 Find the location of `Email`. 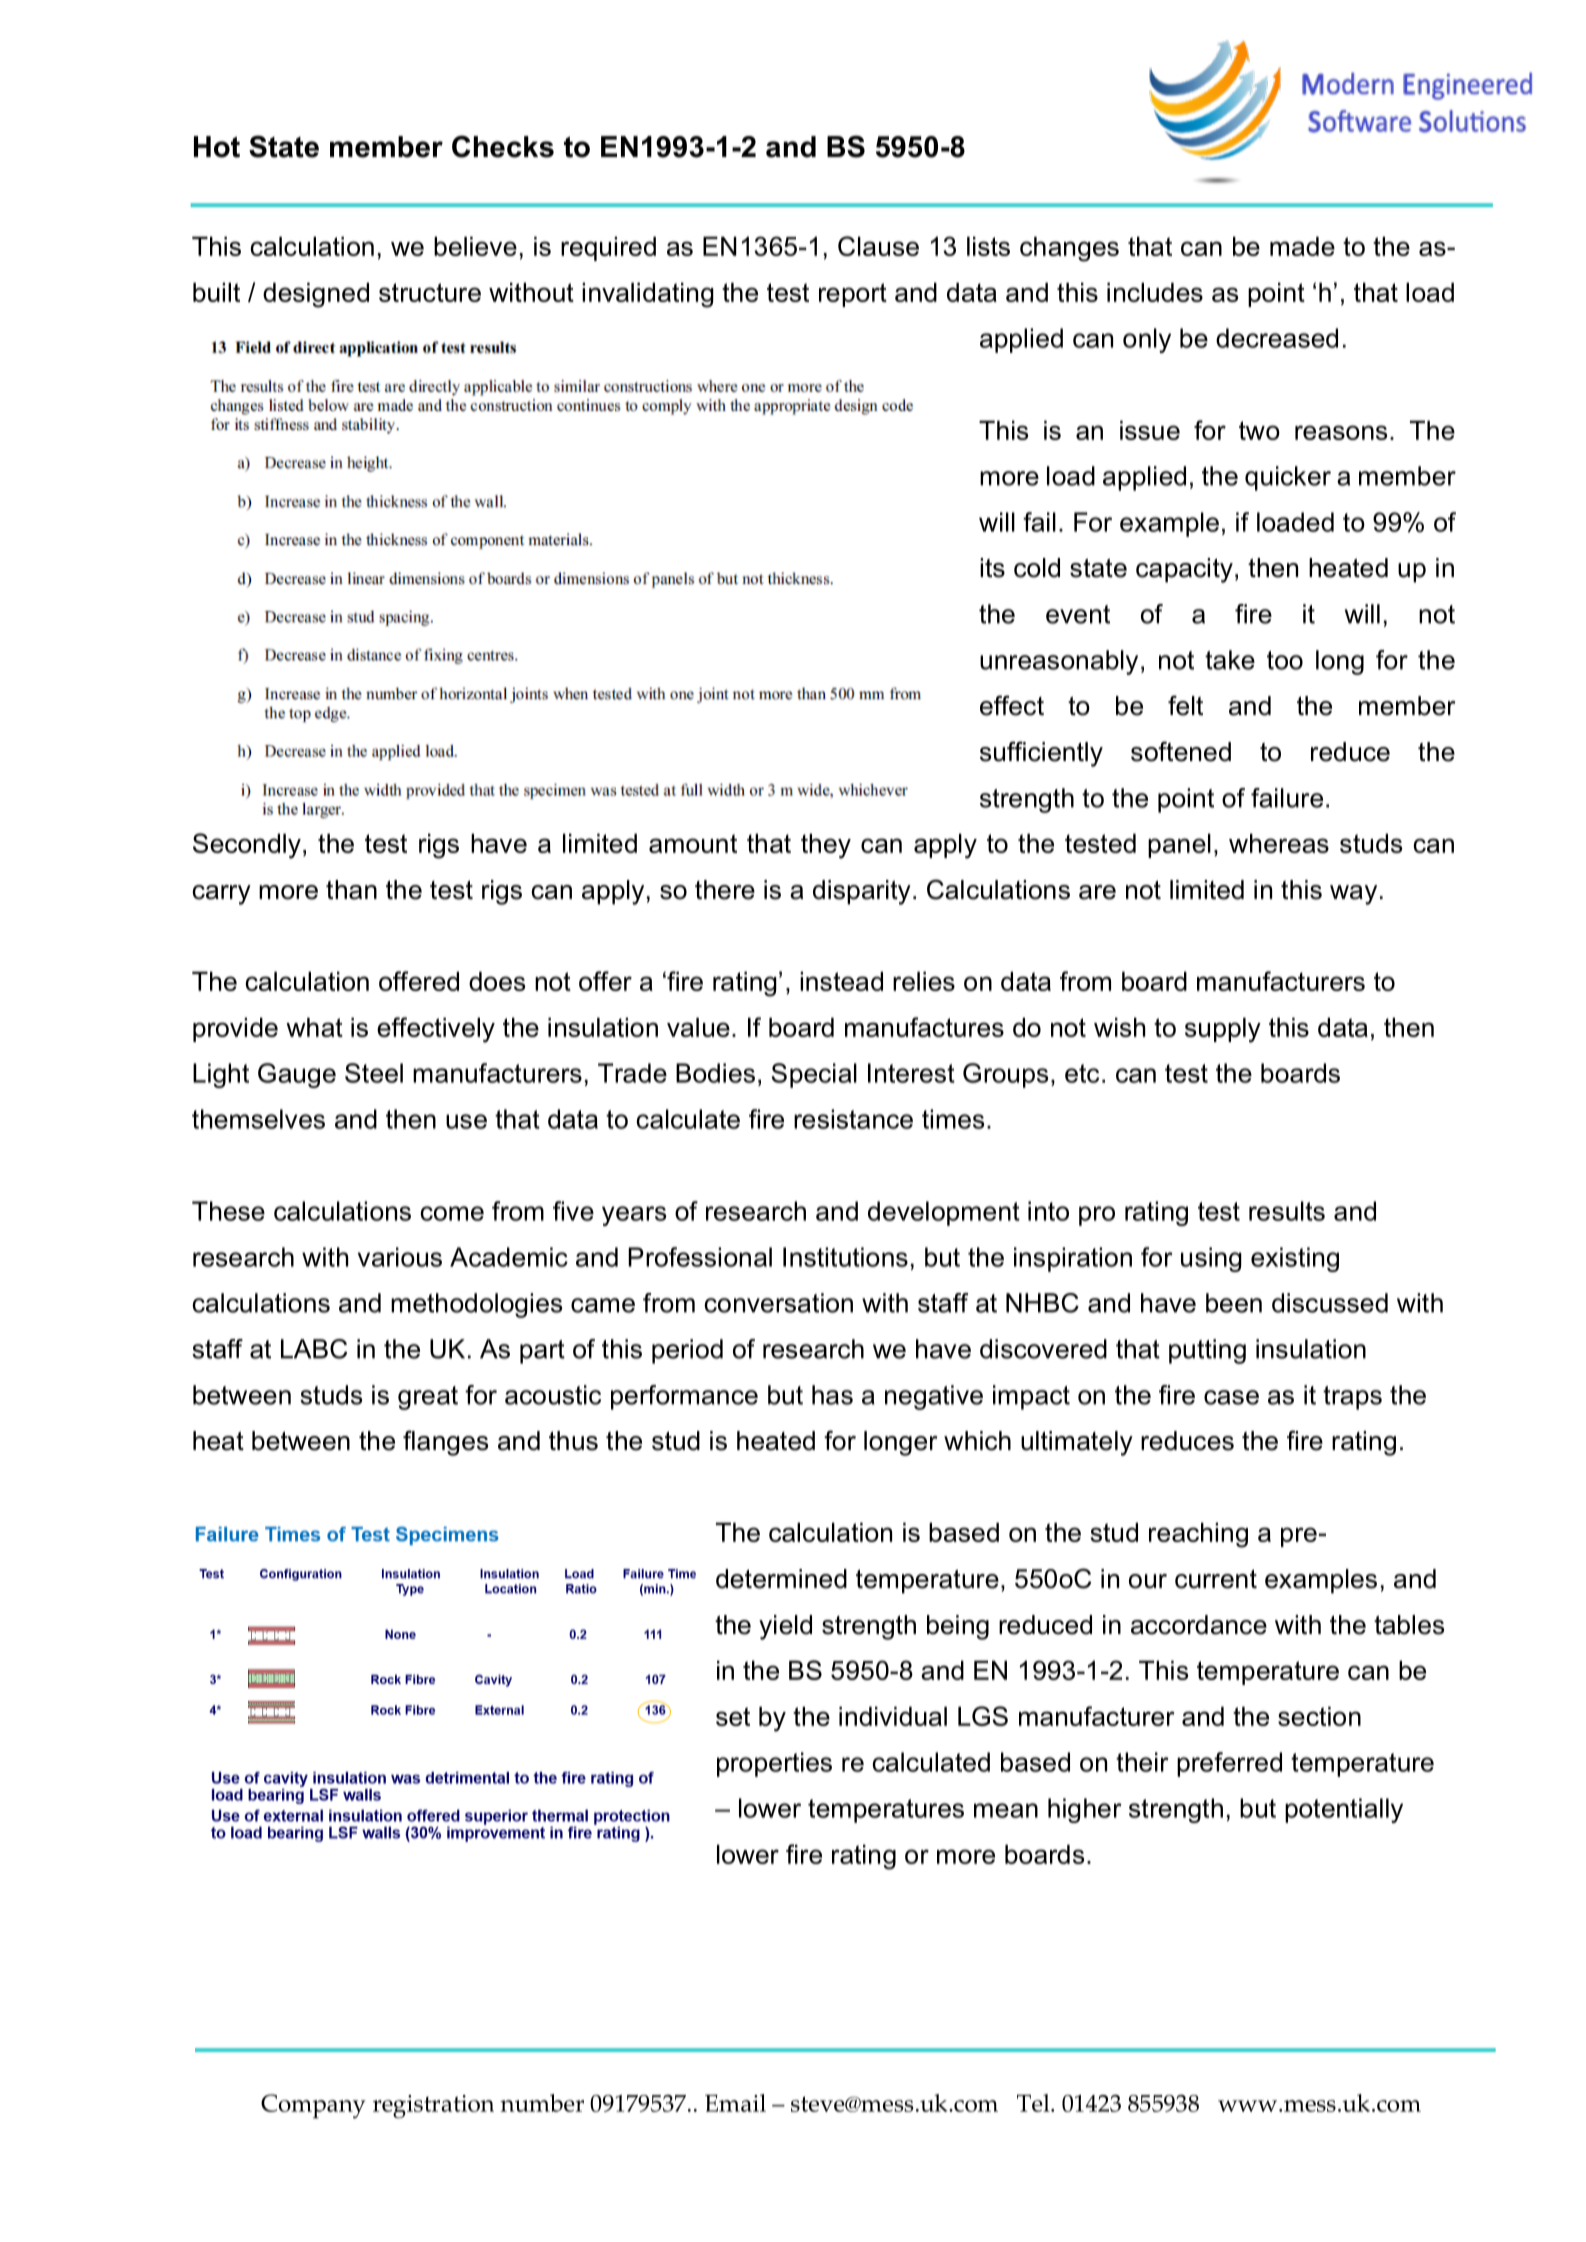

Email is located at coordinates (735, 2103).
